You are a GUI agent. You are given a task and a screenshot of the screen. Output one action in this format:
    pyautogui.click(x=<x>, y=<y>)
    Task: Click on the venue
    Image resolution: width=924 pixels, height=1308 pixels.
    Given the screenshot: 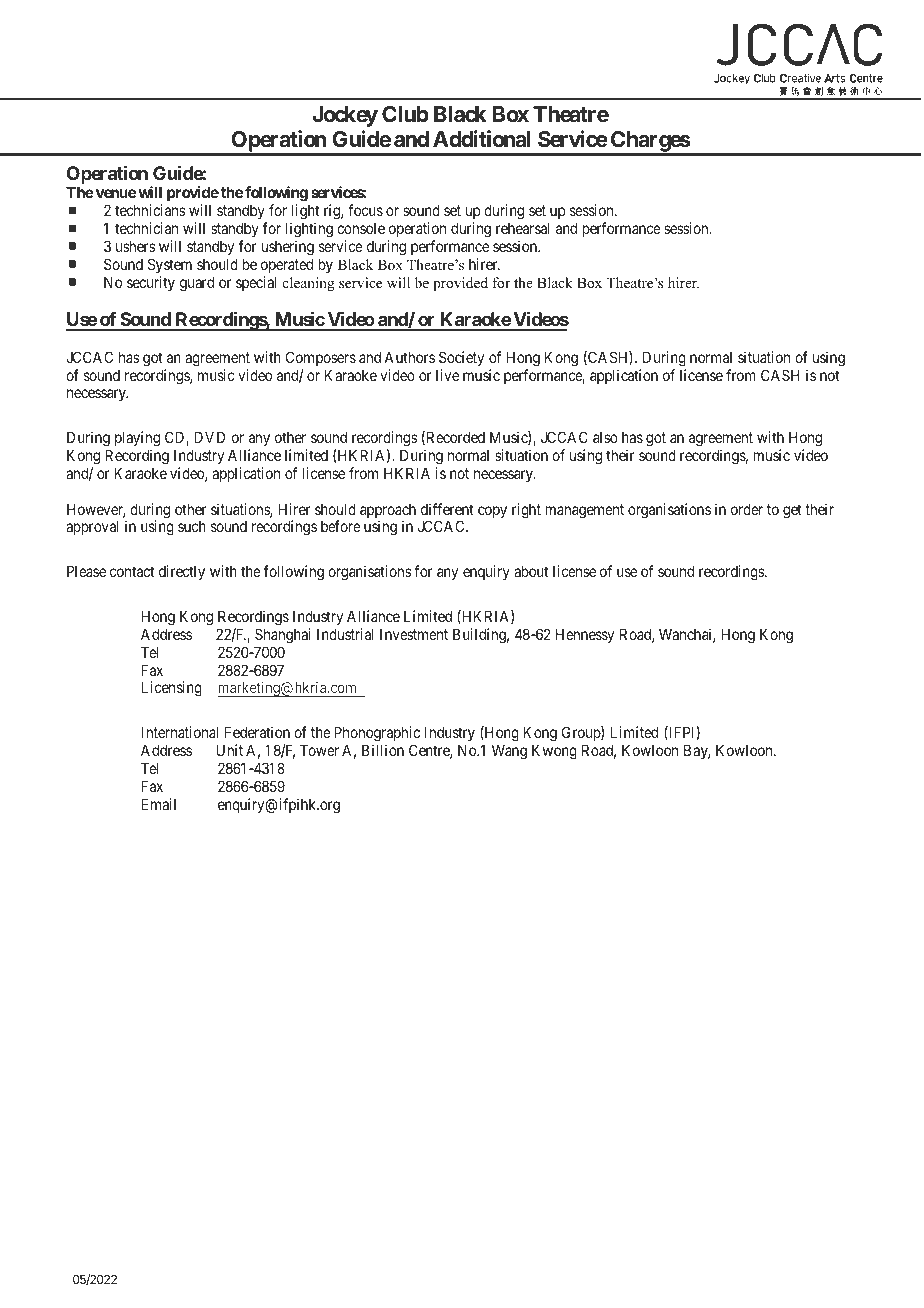 What is the action you would take?
    pyautogui.click(x=116, y=193)
